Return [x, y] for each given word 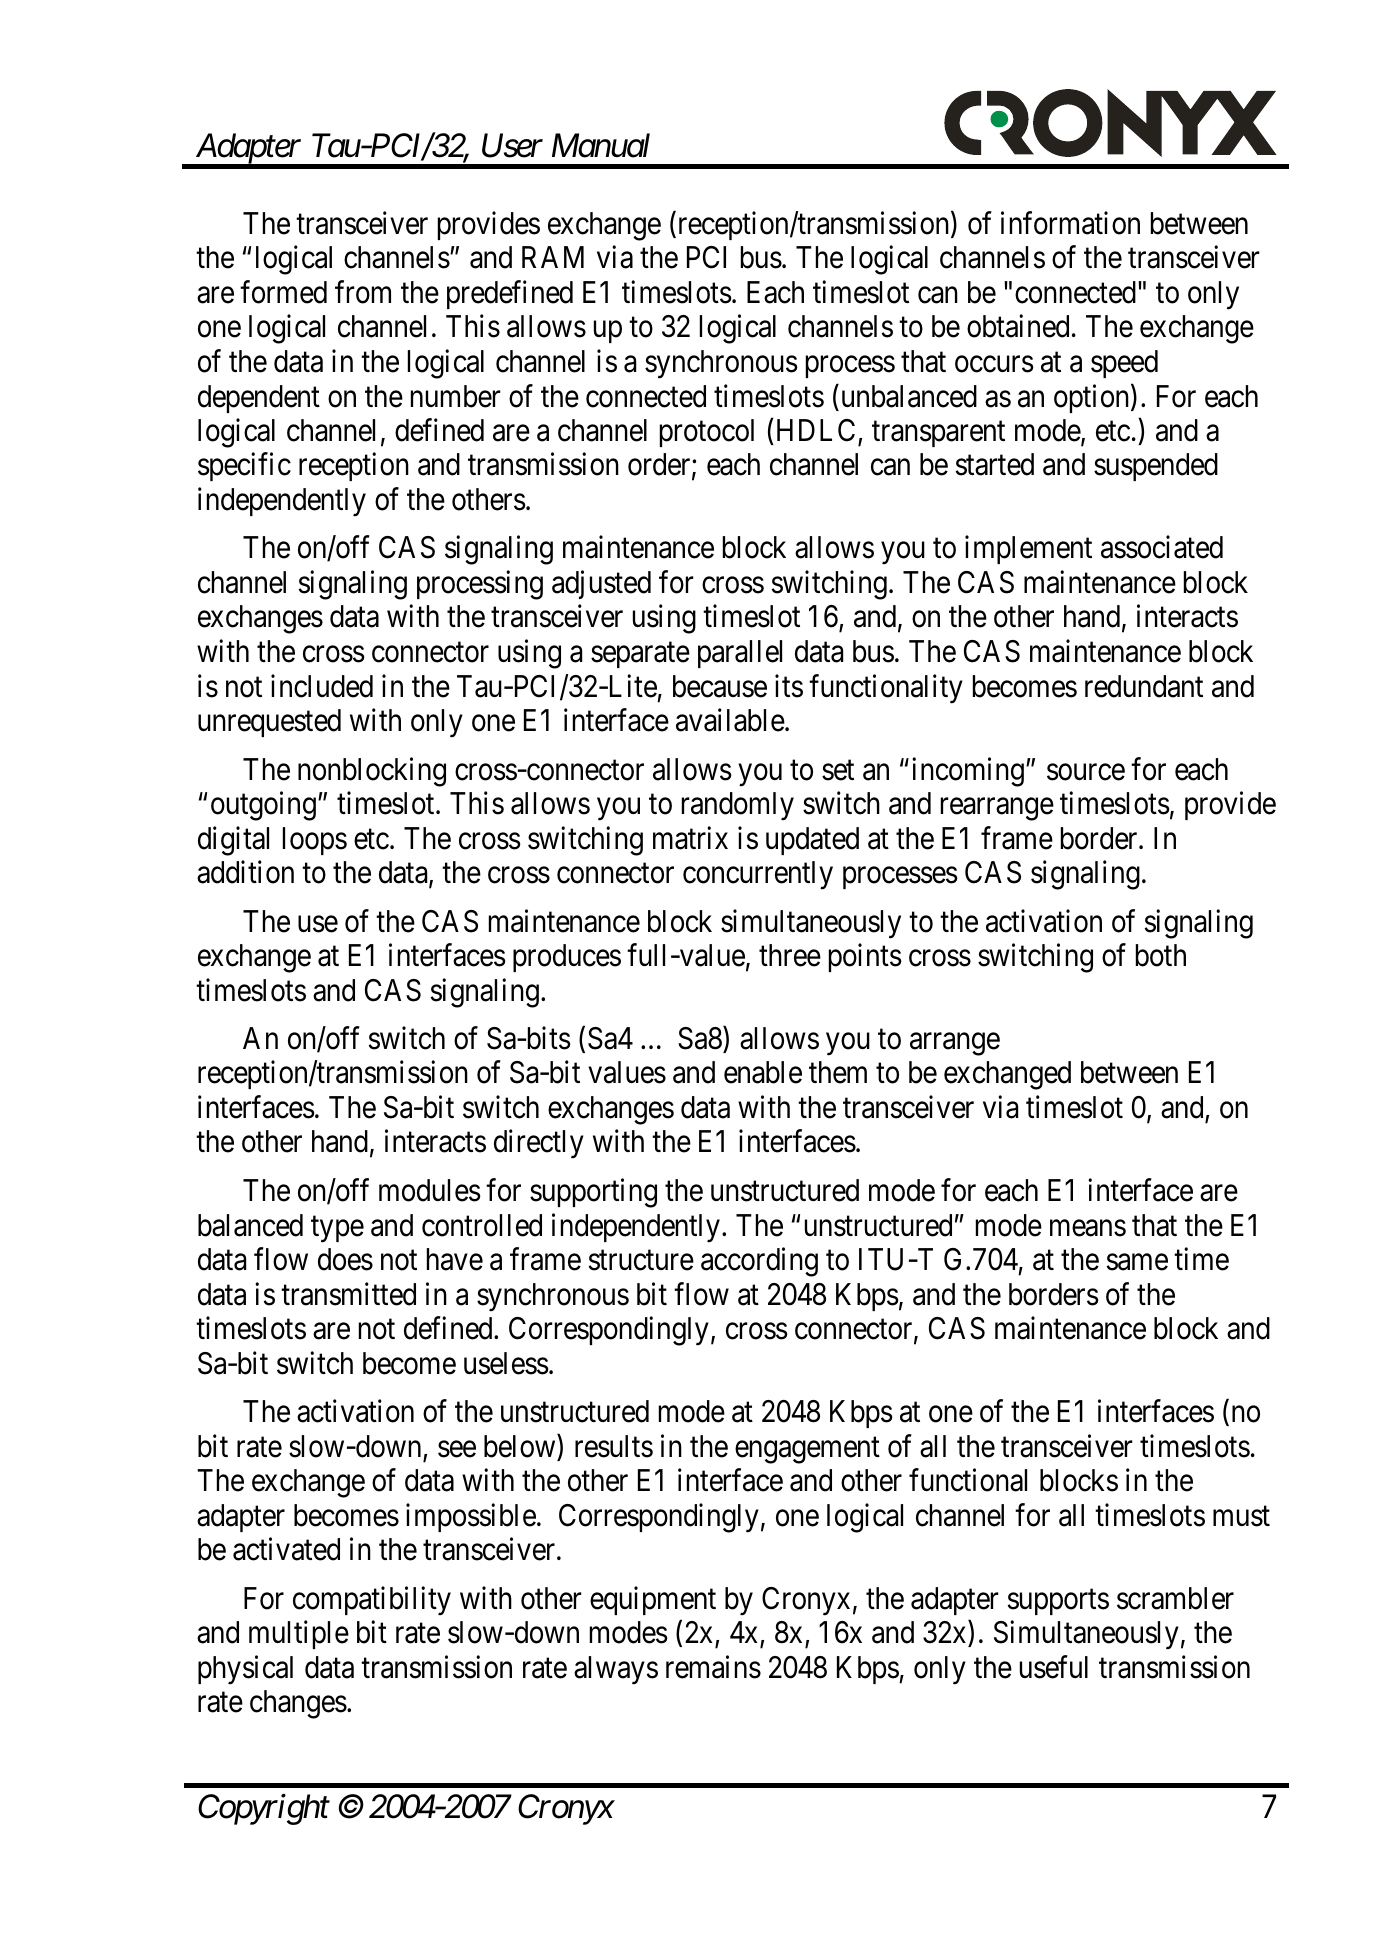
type [337, 1229]
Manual [601, 145]
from [363, 292]
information [1070, 223]
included [322, 686]
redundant [1144, 686]
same [1137, 1262]
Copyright [264, 1809]
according [759, 1262]
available [730, 720]
